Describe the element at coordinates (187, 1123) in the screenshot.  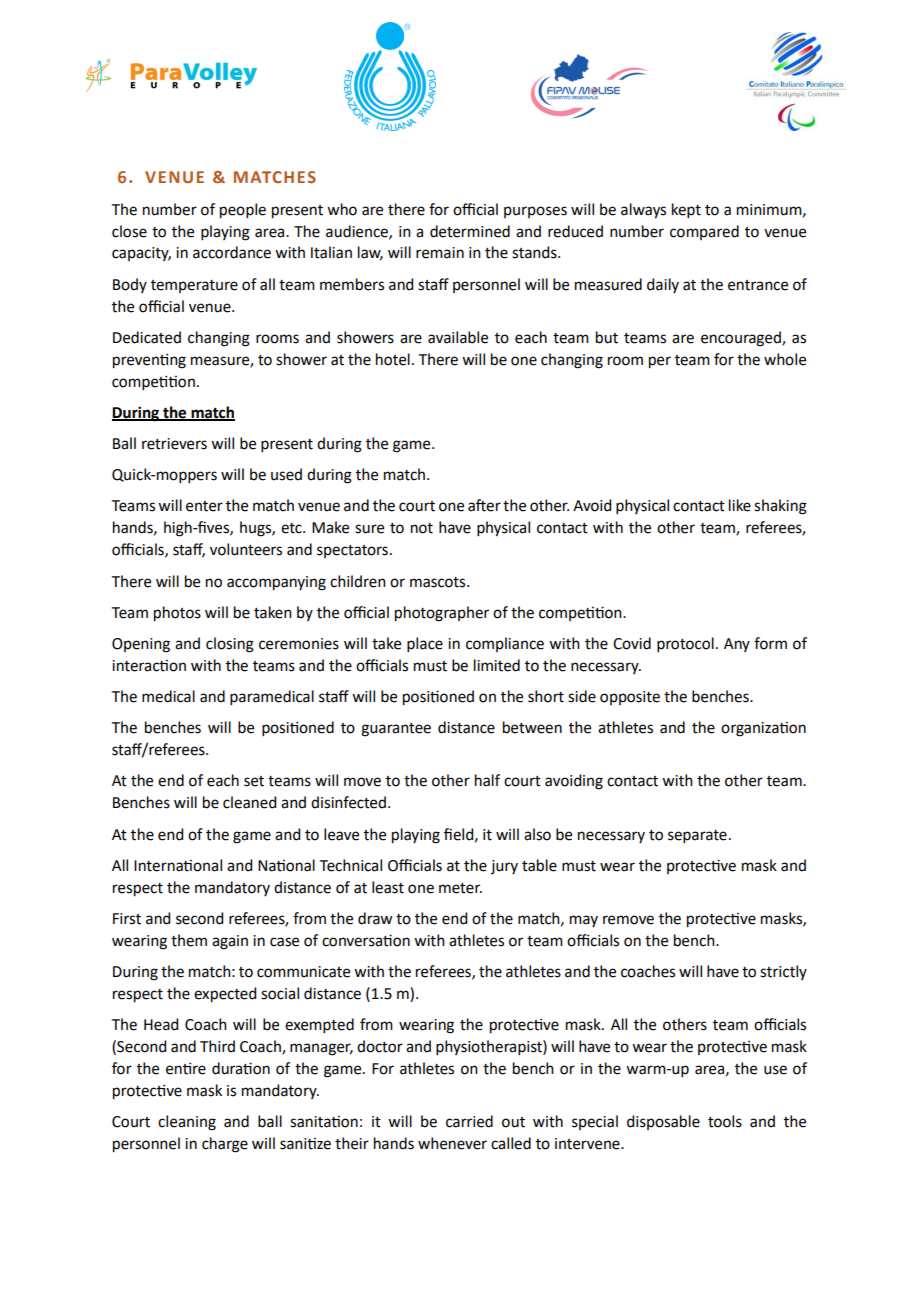
I see `cleaning` at that location.
